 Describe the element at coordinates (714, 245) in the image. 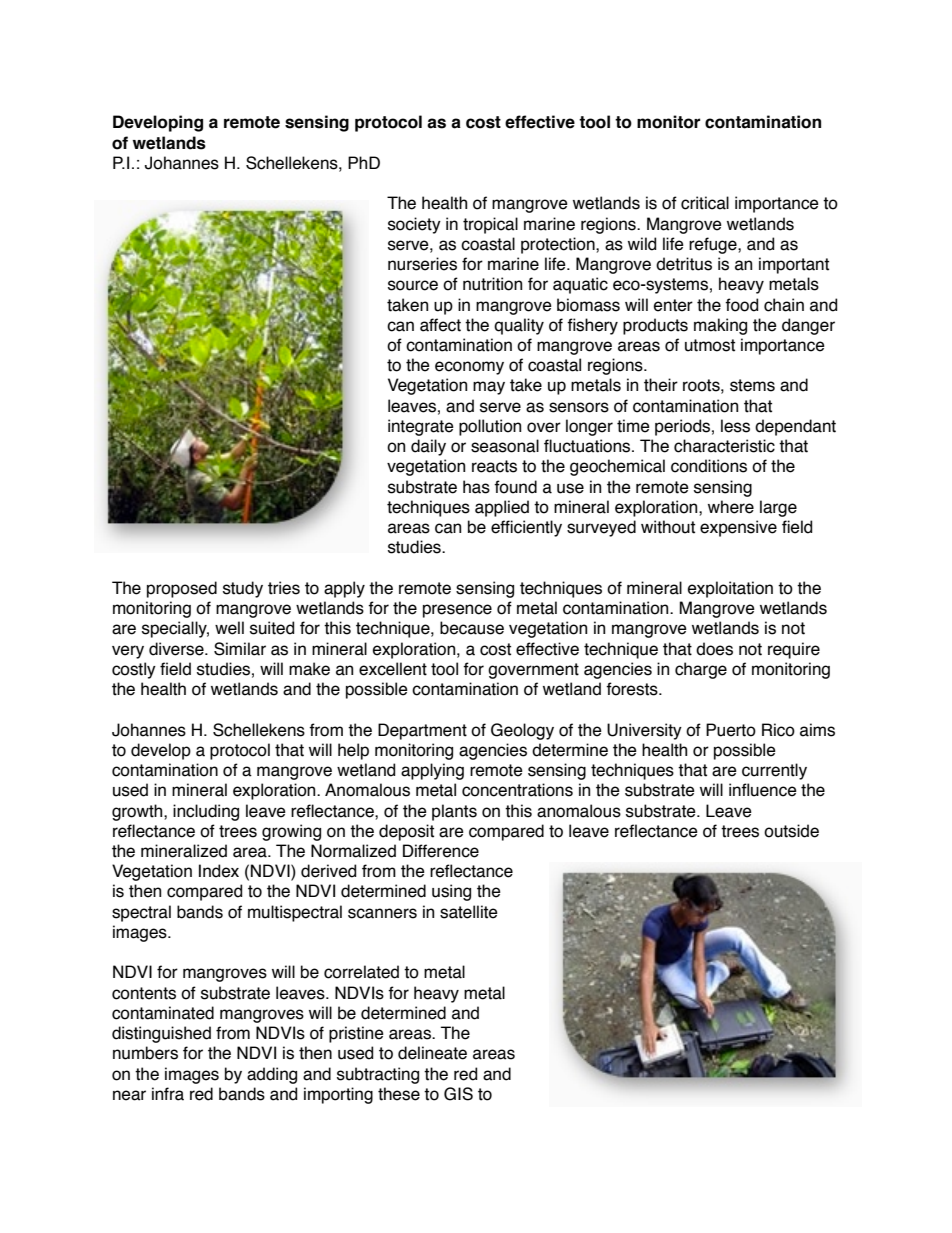

I see `refuge` at that location.
